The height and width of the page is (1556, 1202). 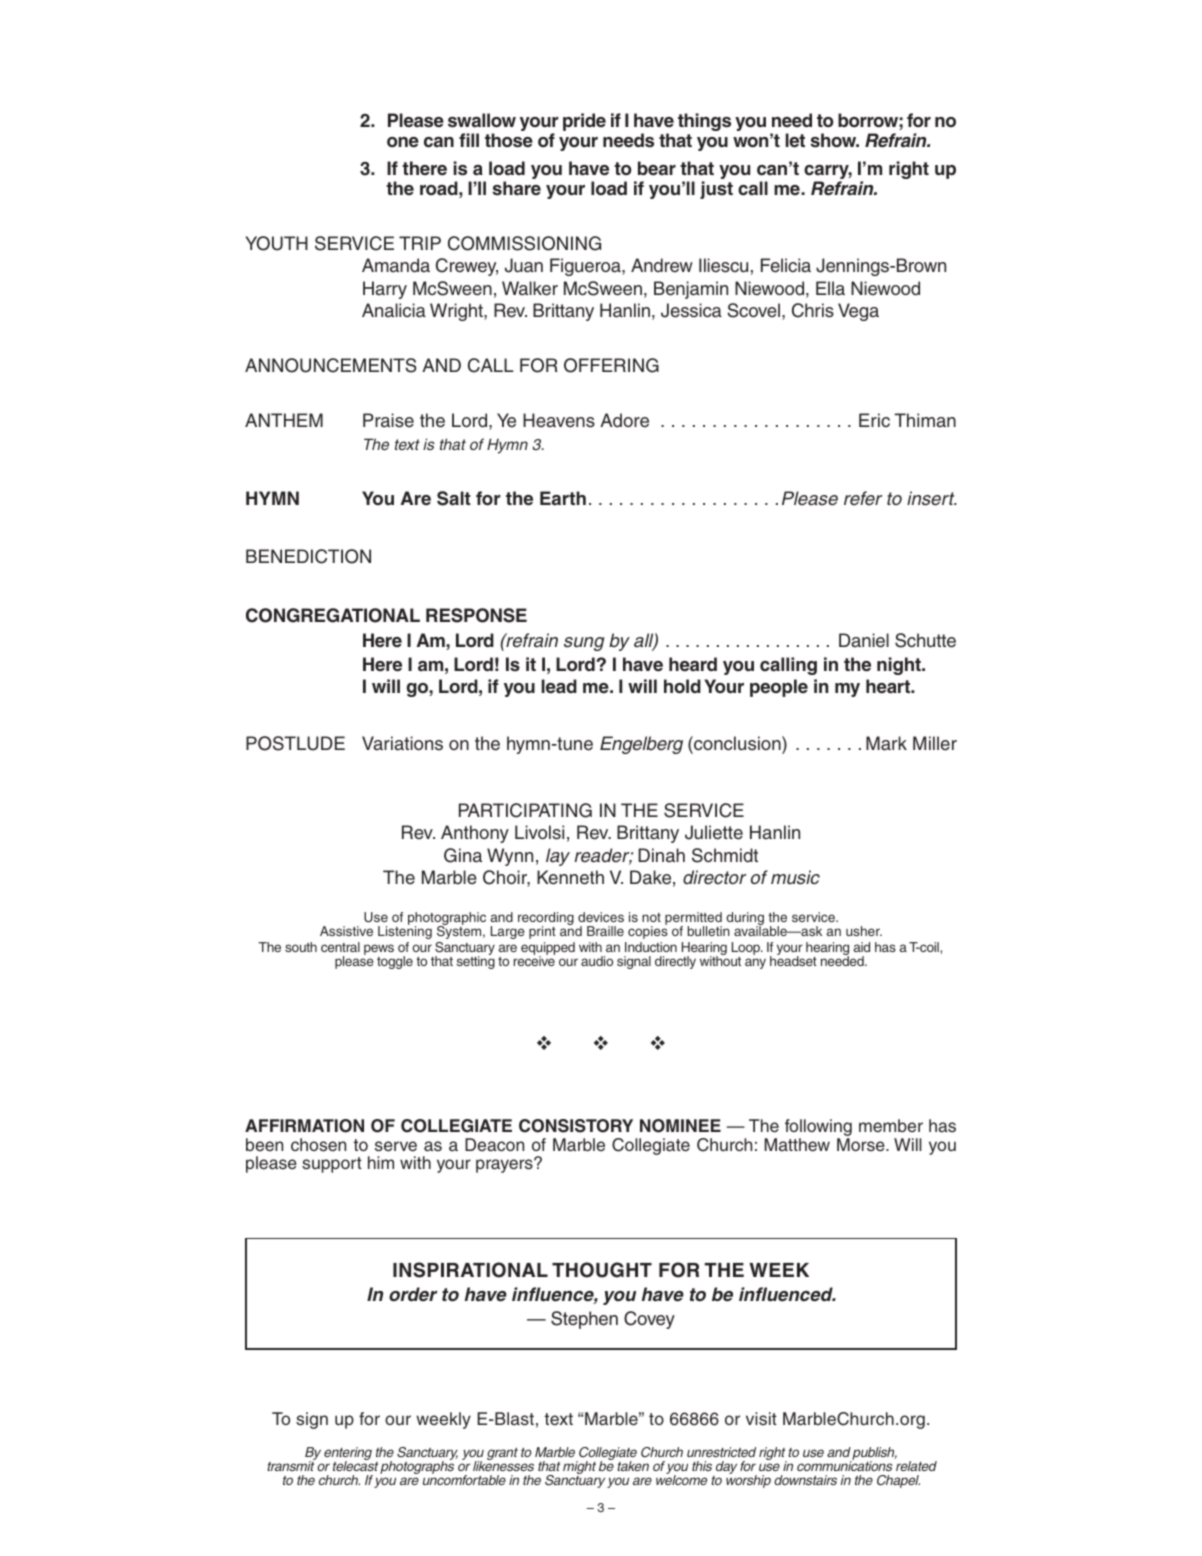 I want to click on one, so click(x=403, y=142).
